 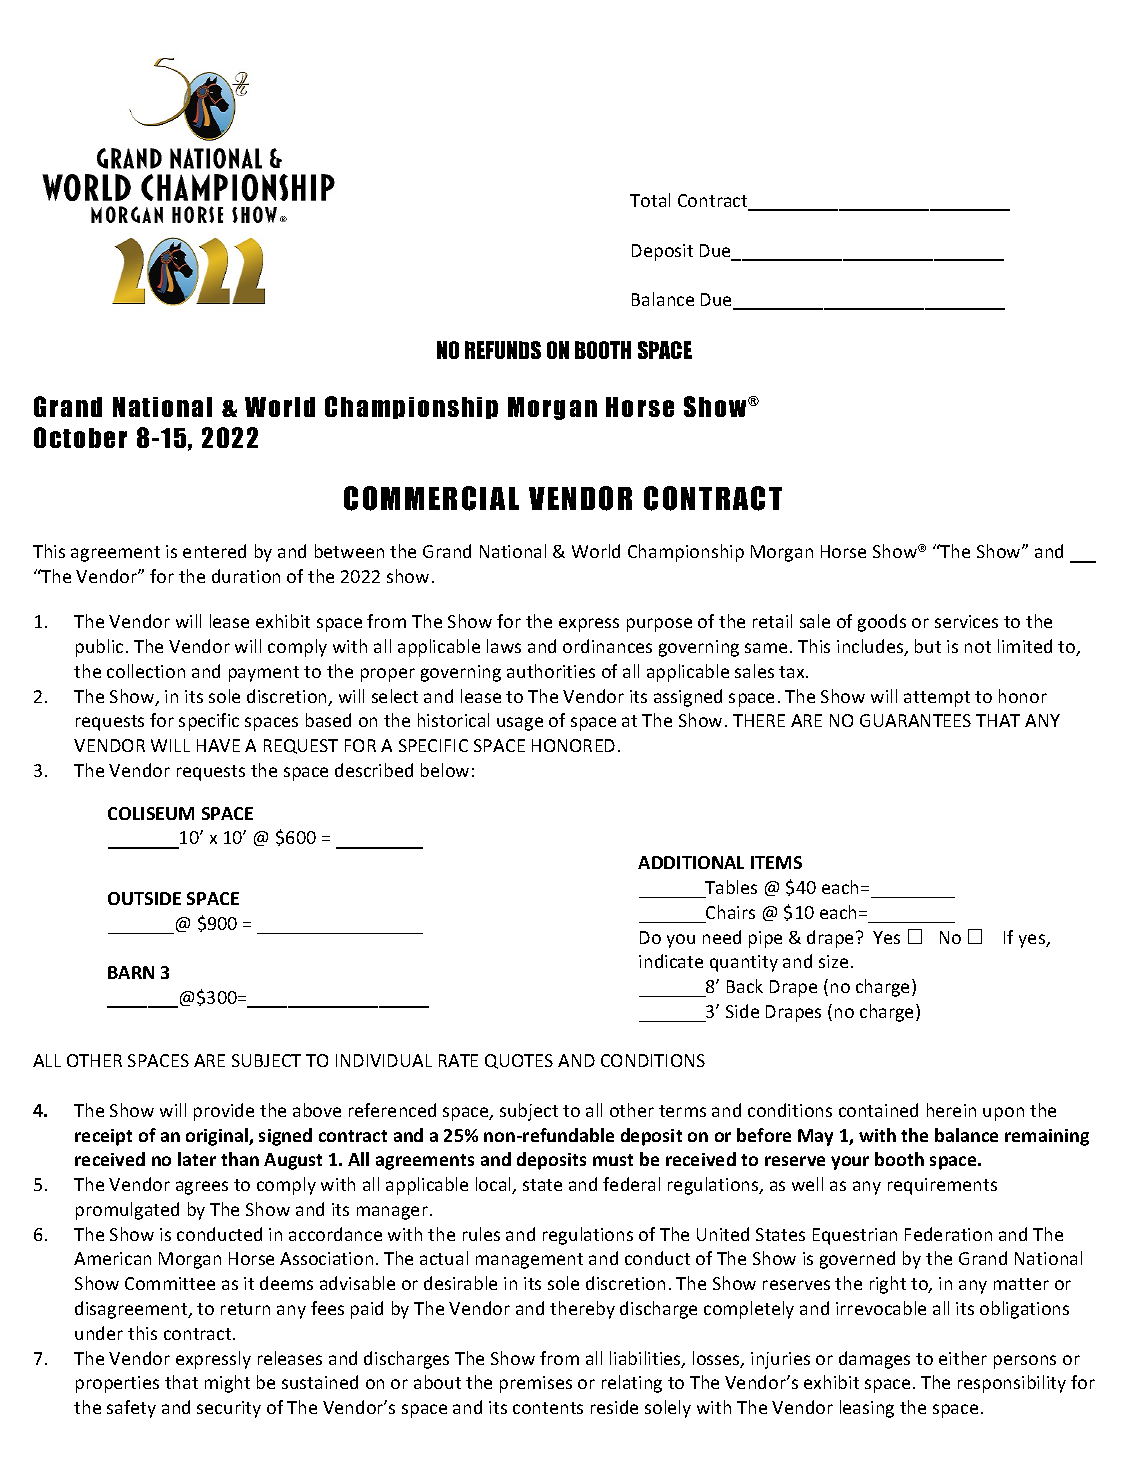 I want to click on Total, so click(x=650, y=200).
